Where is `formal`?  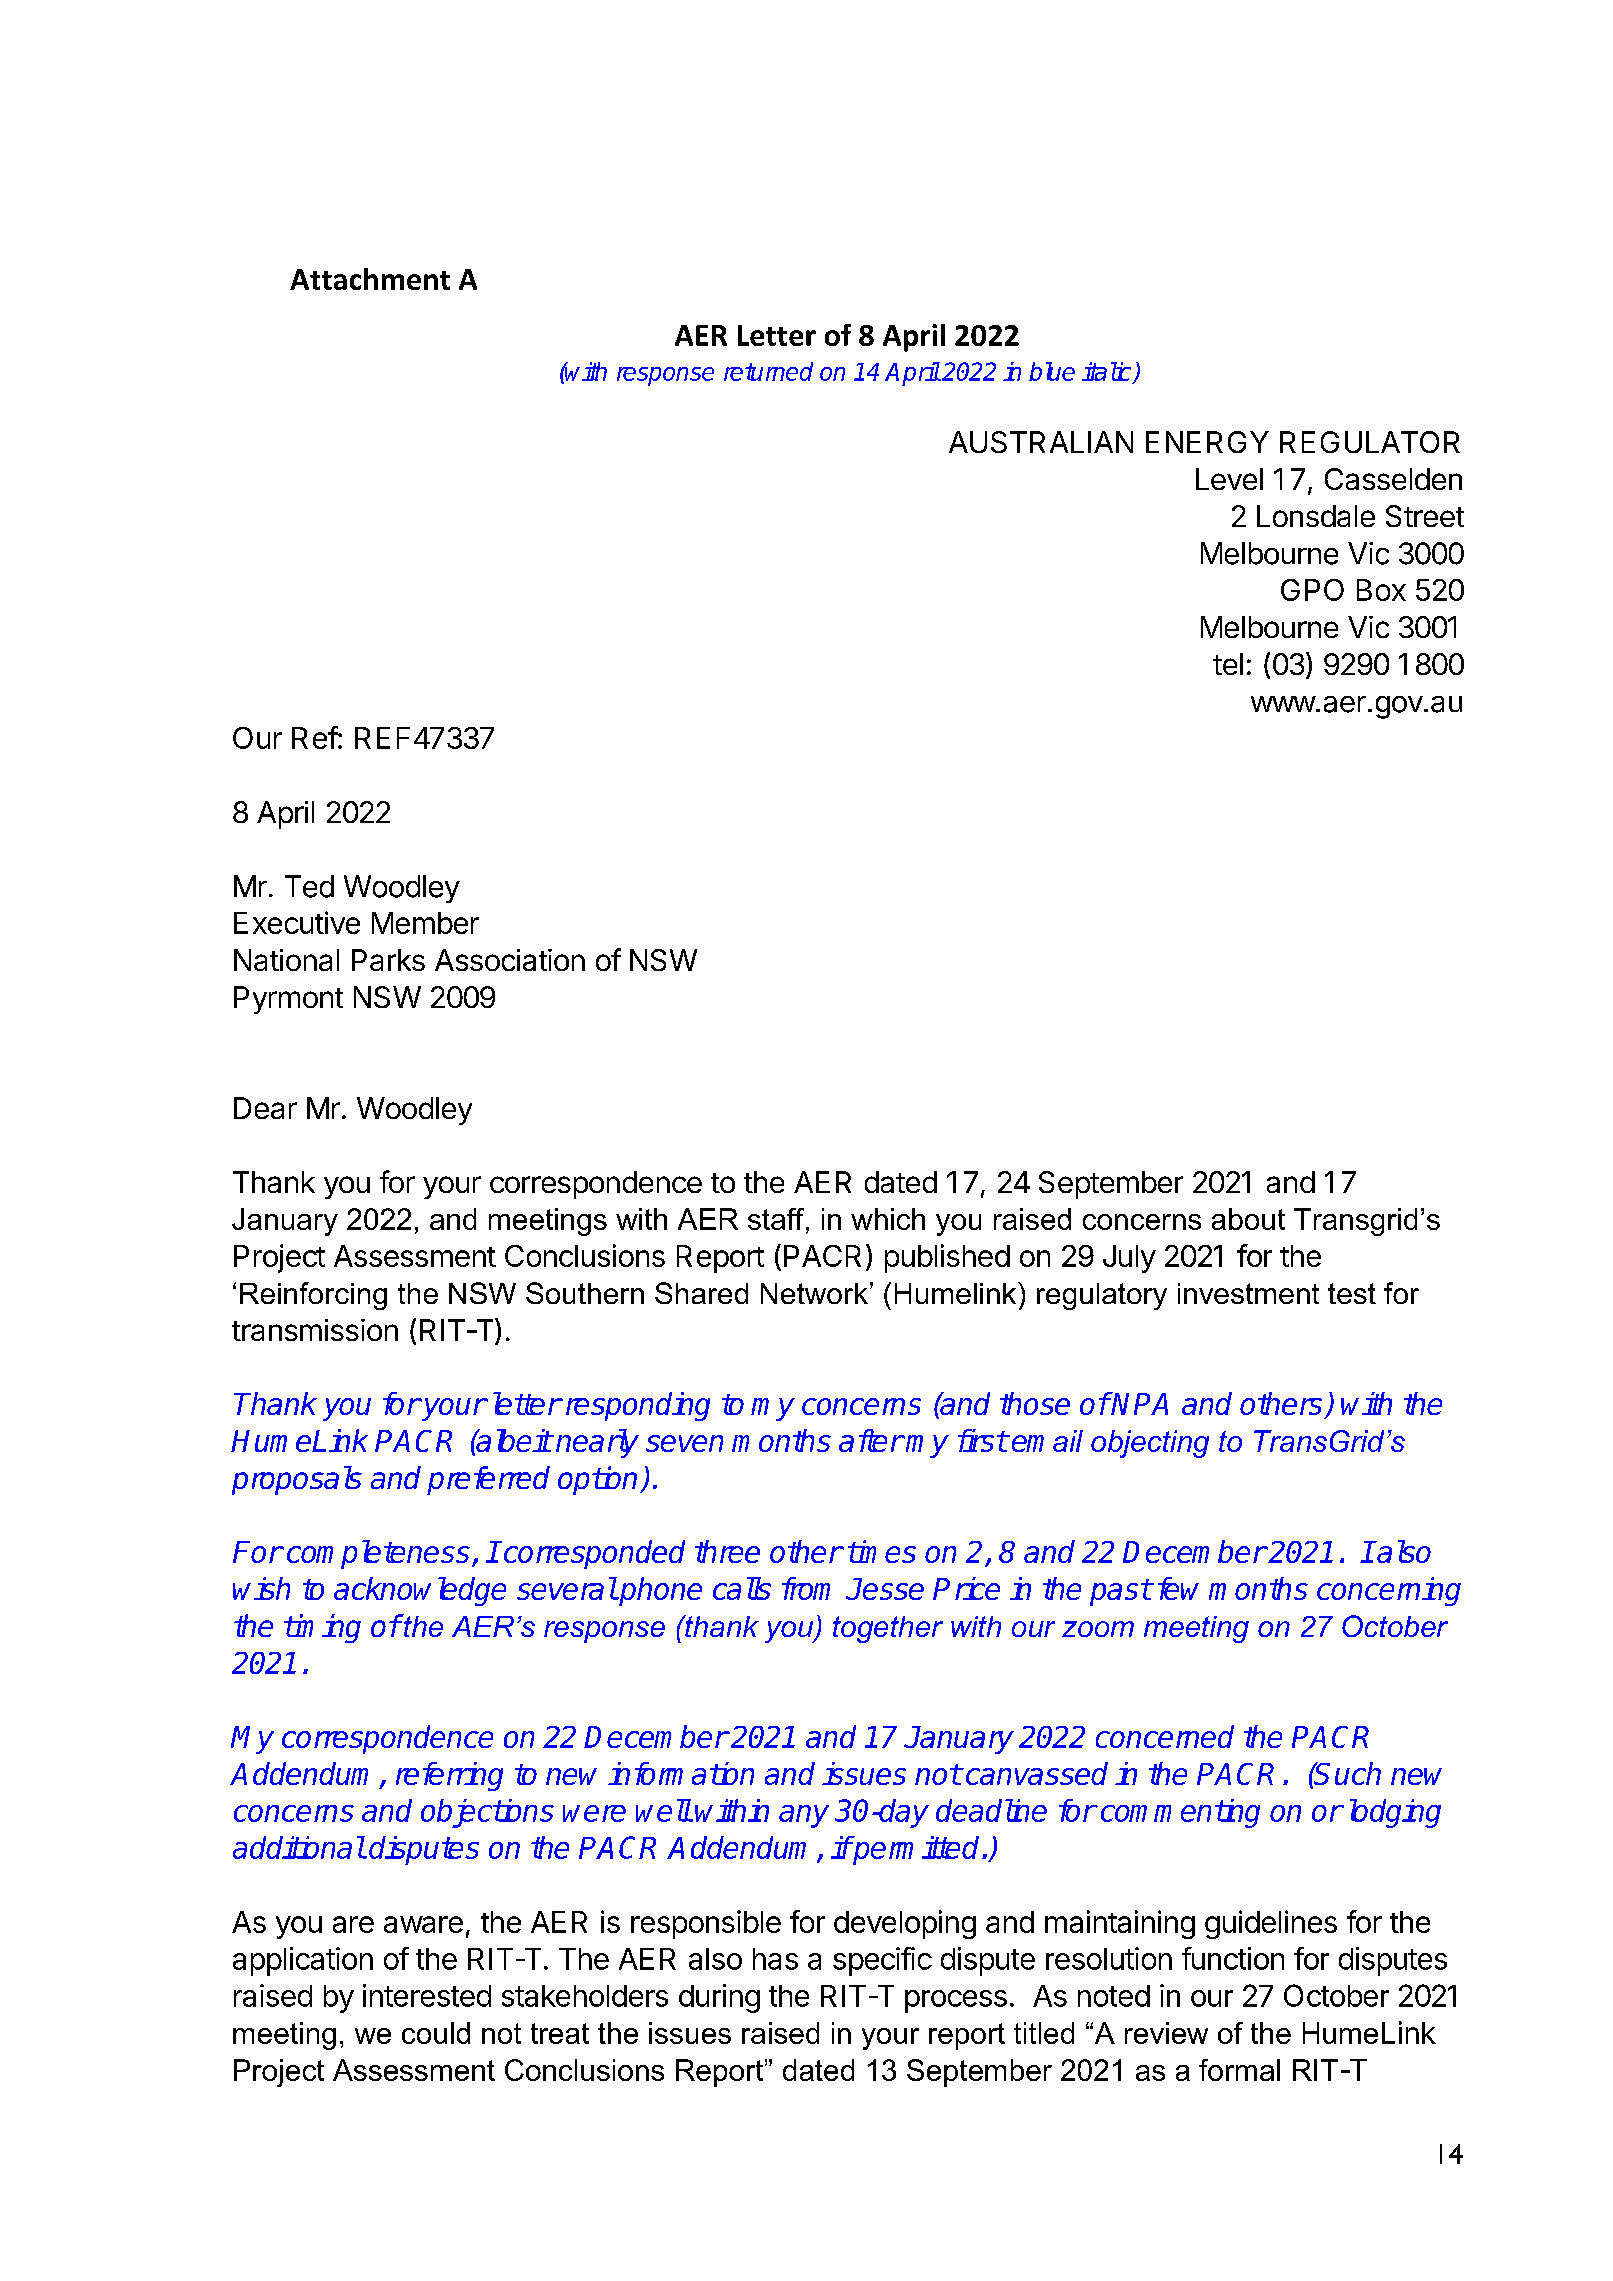
formal is located at coordinates (1239, 2070).
